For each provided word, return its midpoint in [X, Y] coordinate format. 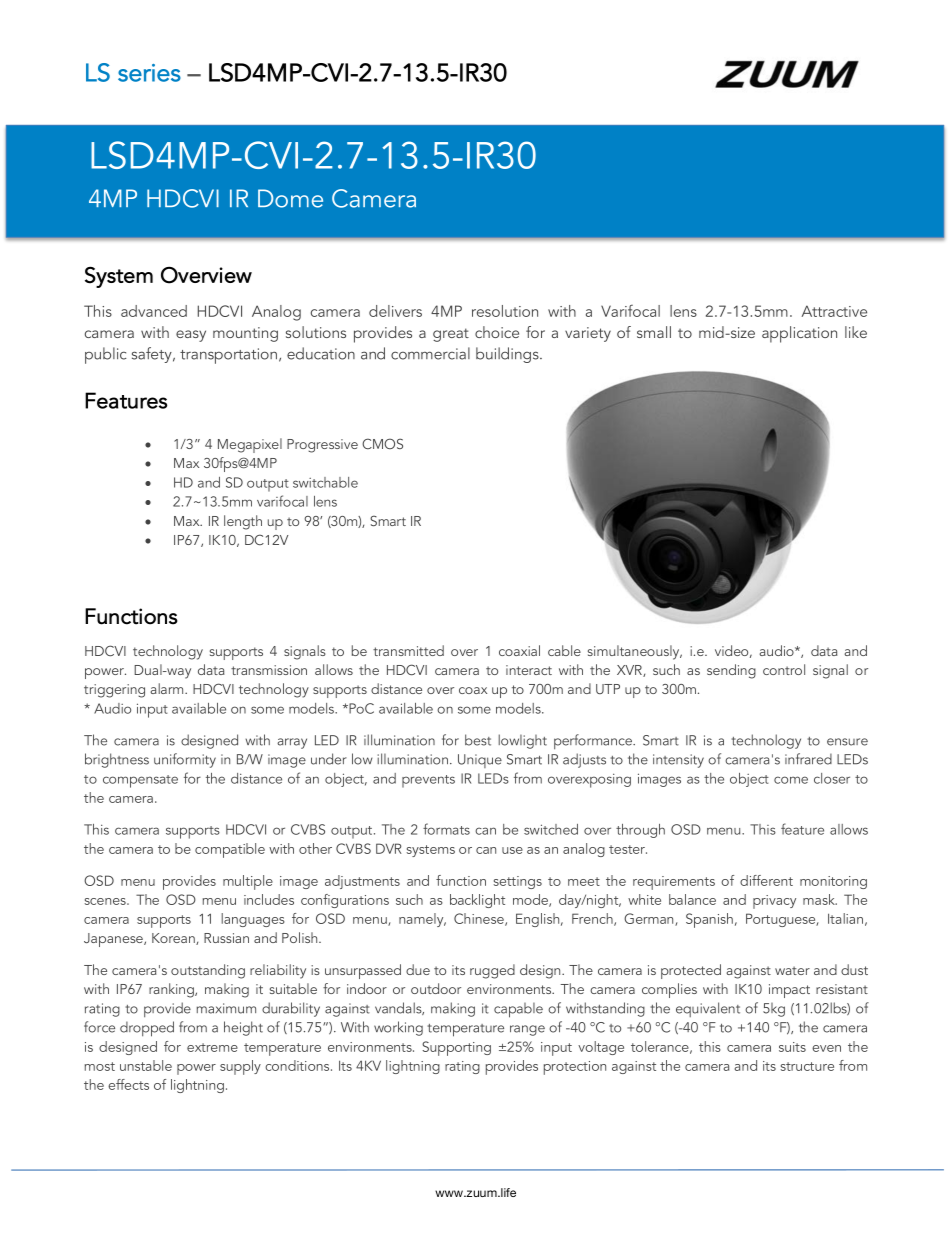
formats [446, 829]
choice [497, 332]
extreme [212, 1047]
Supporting [456, 1048]
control [784, 669]
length [243, 522]
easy [191, 336]
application [799, 334]
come [791, 780]
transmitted [408, 650]
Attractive [834, 311]
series [149, 73]
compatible [230, 850]
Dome [290, 198]
